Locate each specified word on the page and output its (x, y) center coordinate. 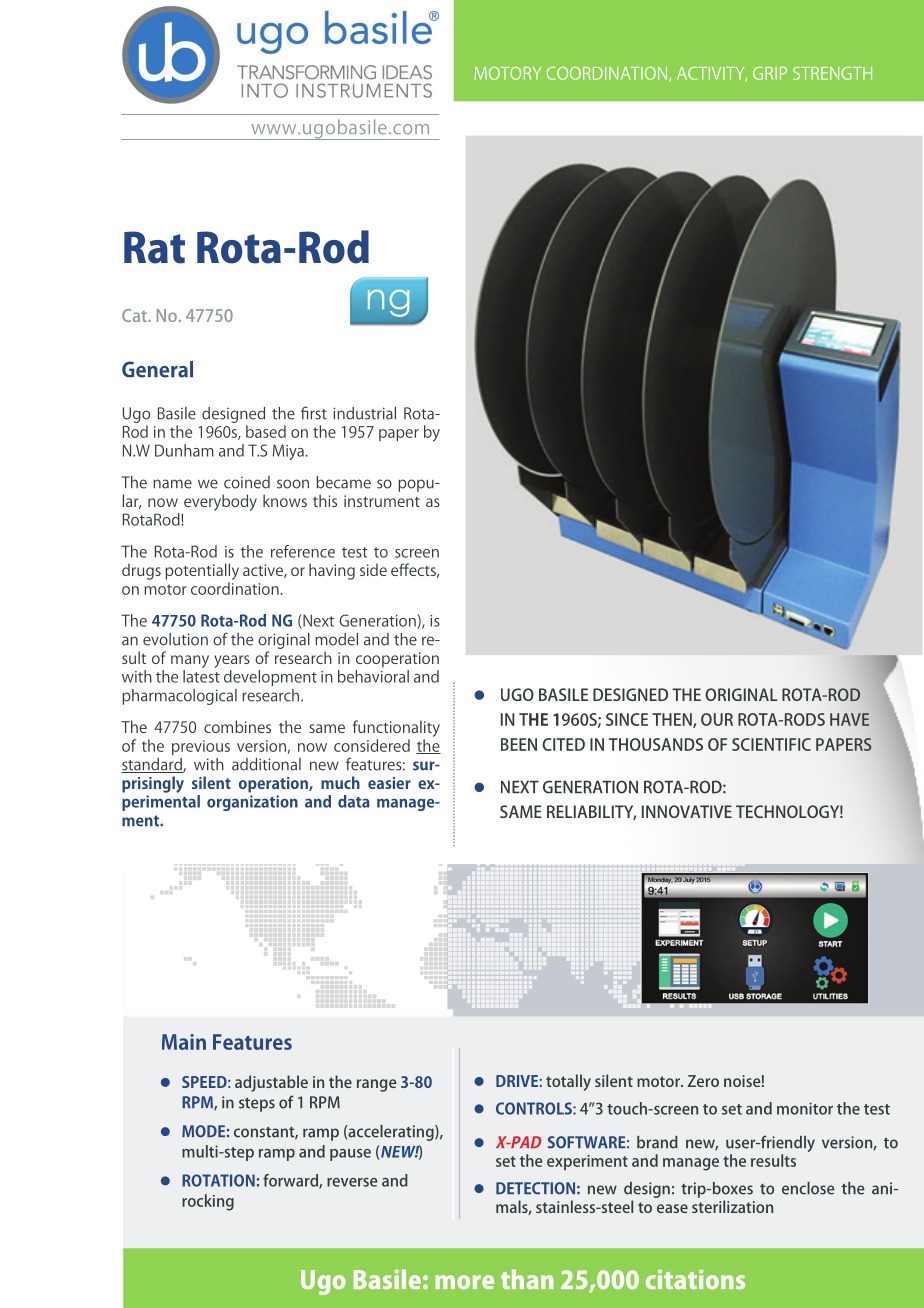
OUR (717, 719)
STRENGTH (832, 73)
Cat (135, 315)
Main (184, 1042)
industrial (364, 413)
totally (568, 1082)
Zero (703, 1081)
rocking (208, 1202)
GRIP (770, 73)
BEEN (519, 744)
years (232, 661)
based (266, 431)
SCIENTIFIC (771, 744)
